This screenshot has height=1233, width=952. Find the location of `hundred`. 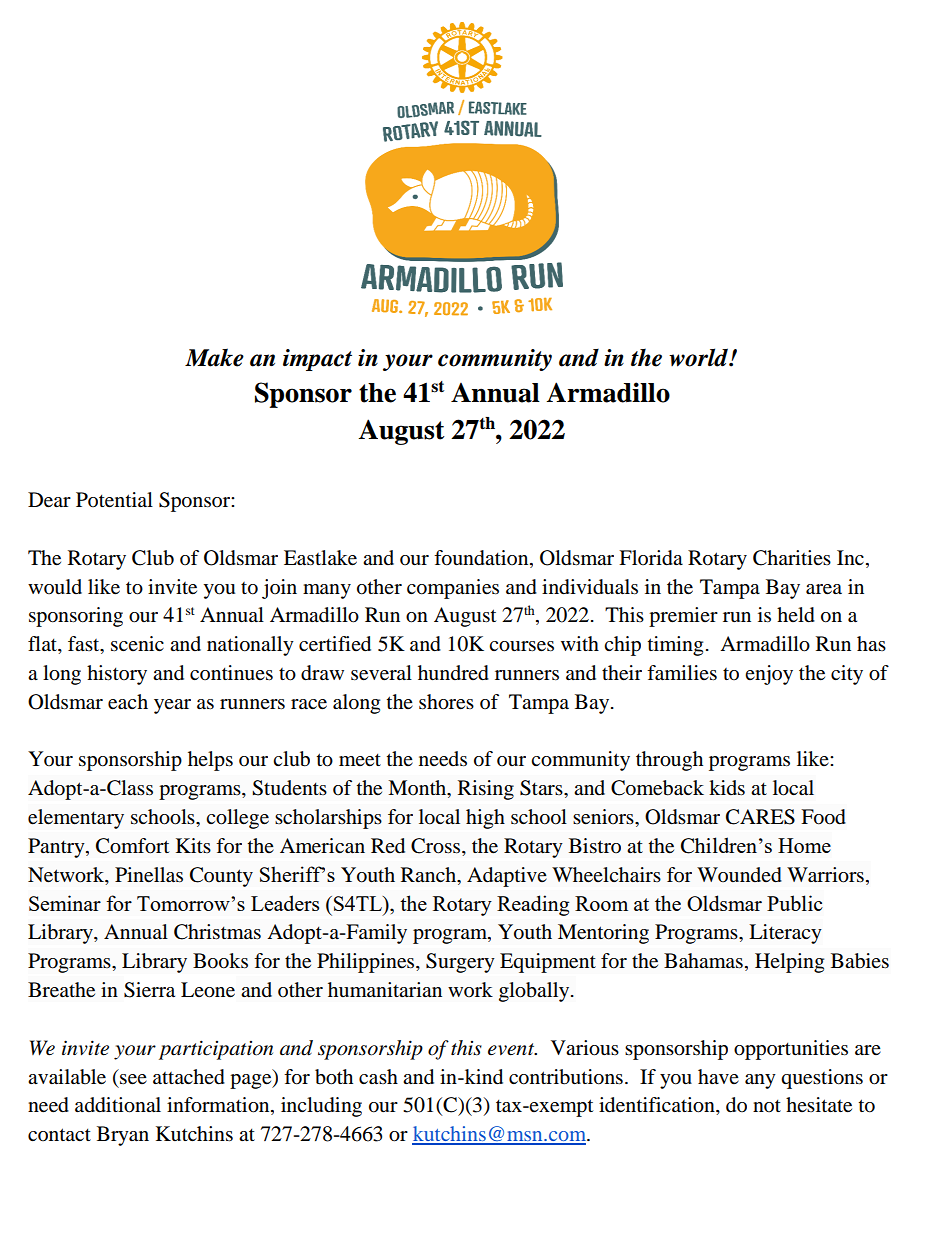

hundred is located at coordinates (453, 673).
